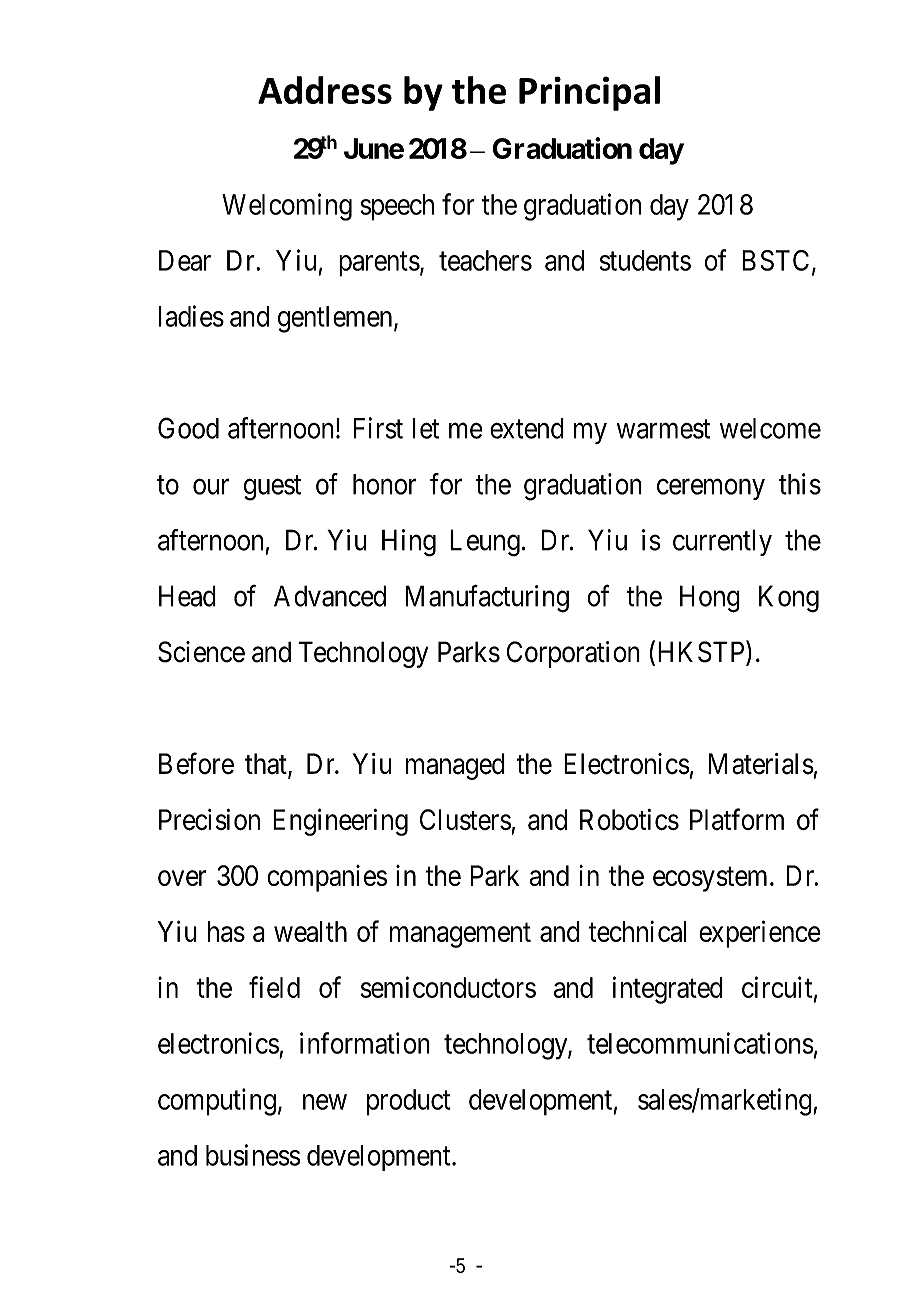  Describe the element at coordinates (226, 931) in the document. I see `has` at that location.
